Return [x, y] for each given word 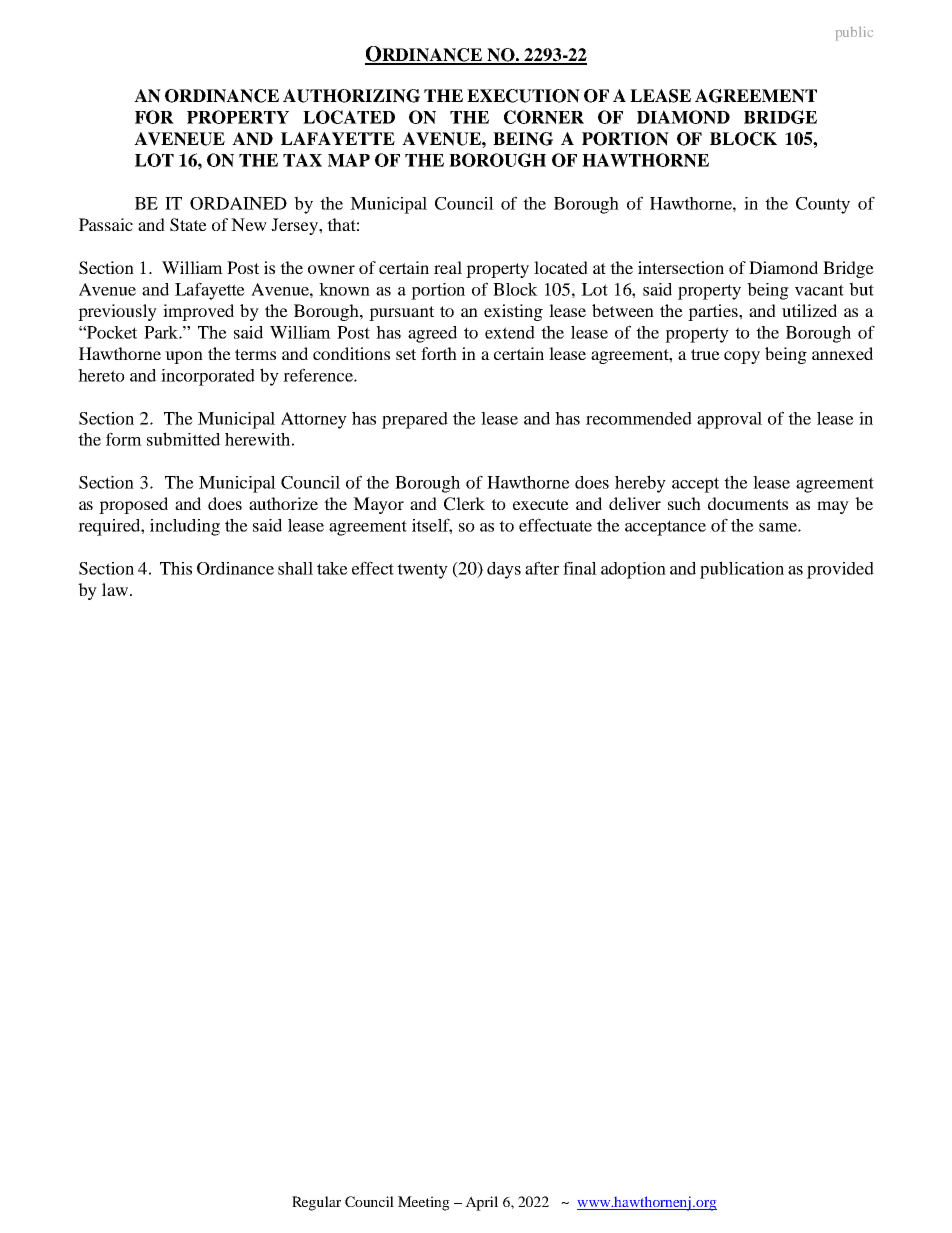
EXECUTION [523, 96]
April [481, 1203]
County [823, 205]
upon [184, 357]
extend [510, 332]
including [185, 527]
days [504, 570]
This [176, 568]
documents [748, 503]
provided [840, 570]
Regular [316, 1203]
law [116, 589]
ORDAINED [238, 203]
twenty [422, 571]
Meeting [424, 1203]
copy [742, 357]
